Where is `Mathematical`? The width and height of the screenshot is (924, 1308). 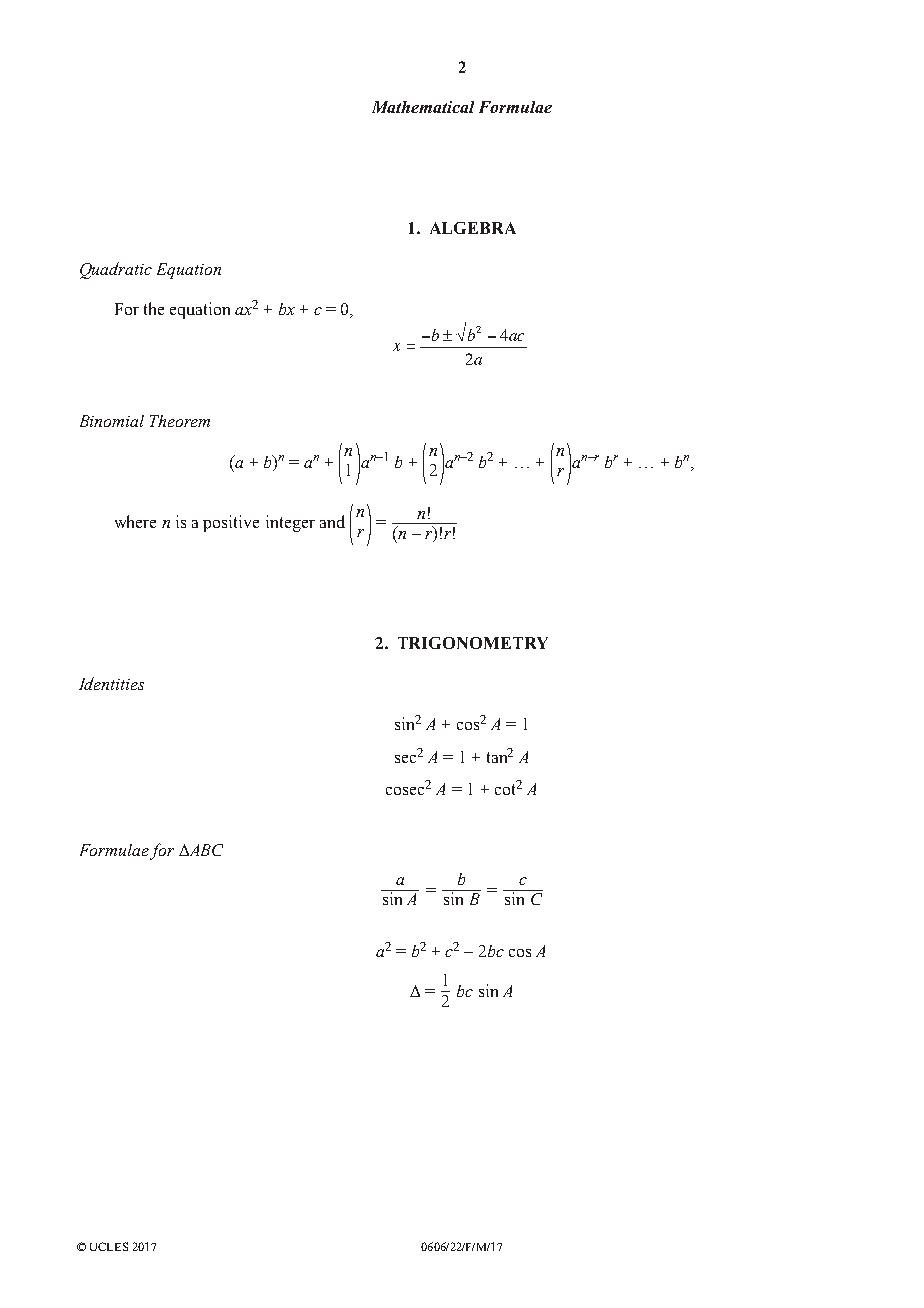 Mathematical is located at coordinates (423, 107).
